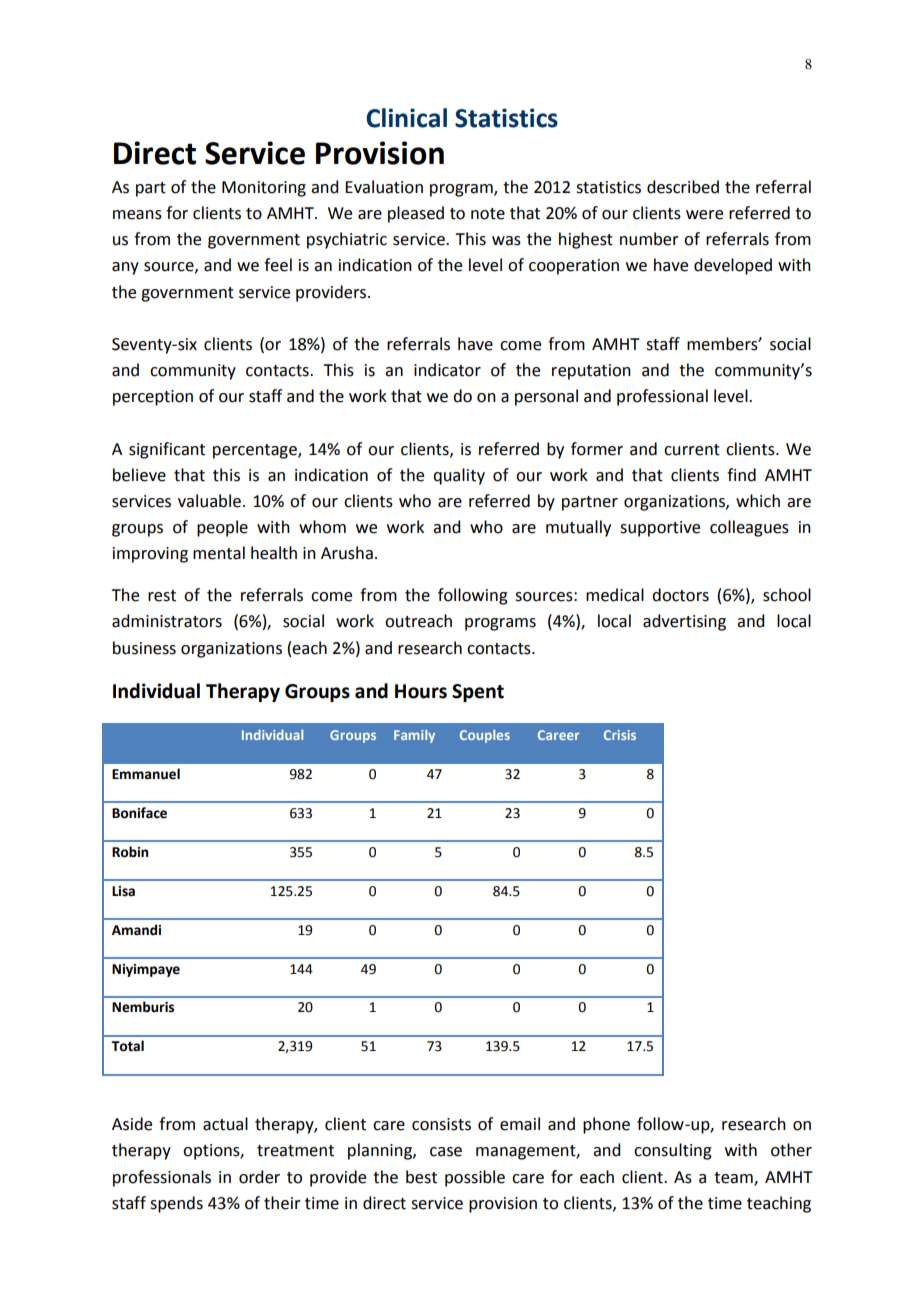  Describe the element at coordinates (406, 118) in the image. I see `Clinical` at that location.
